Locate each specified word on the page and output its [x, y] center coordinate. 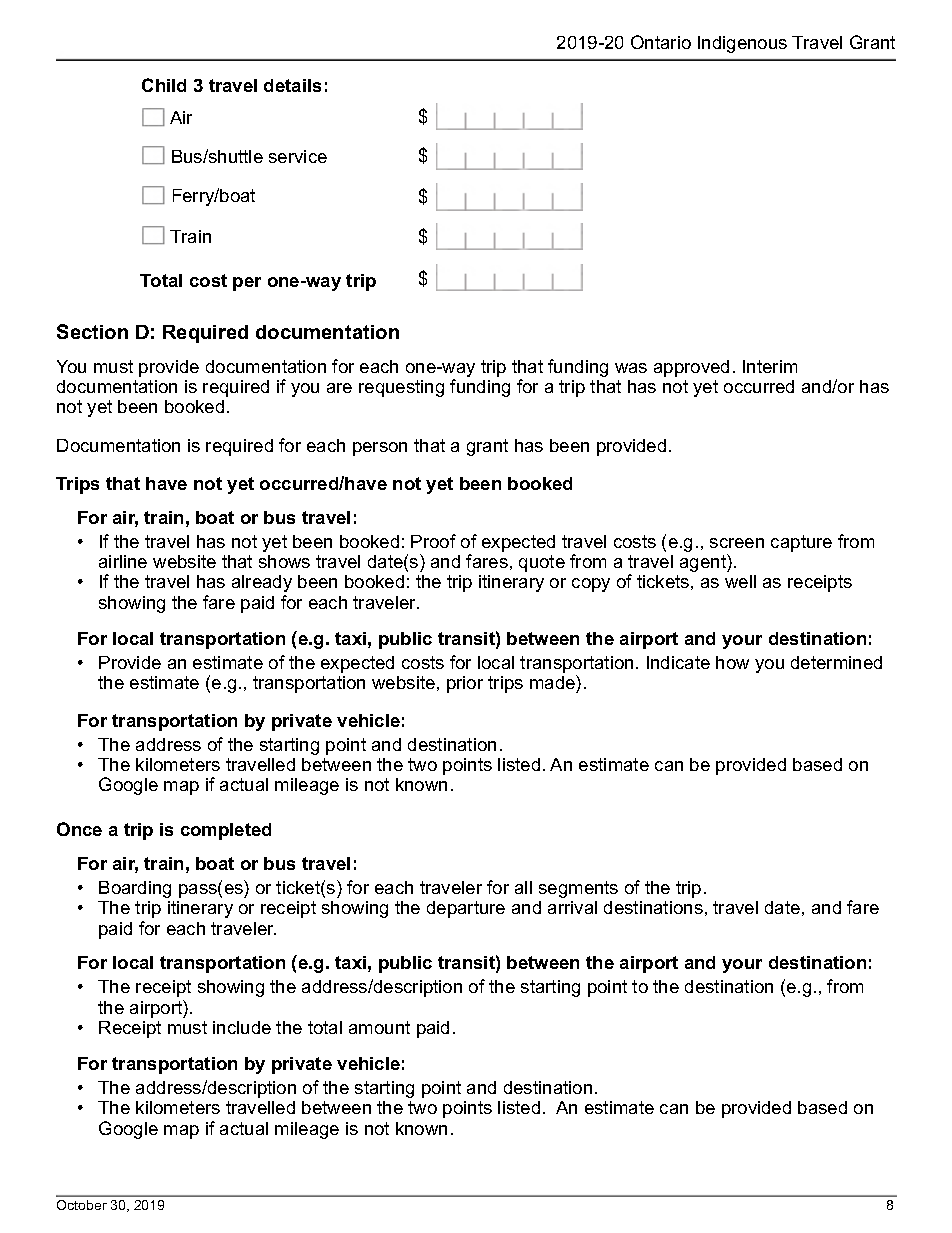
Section [92, 331]
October [82, 1205]
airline [123, 561]
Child [164, 85]
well [740, 581]
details [292, 85]
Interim [770, 366]
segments [578, 889]
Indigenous [742, 44]
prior [465, 684]
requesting [401, 388]
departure [466, 909]
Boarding [135, 889]
